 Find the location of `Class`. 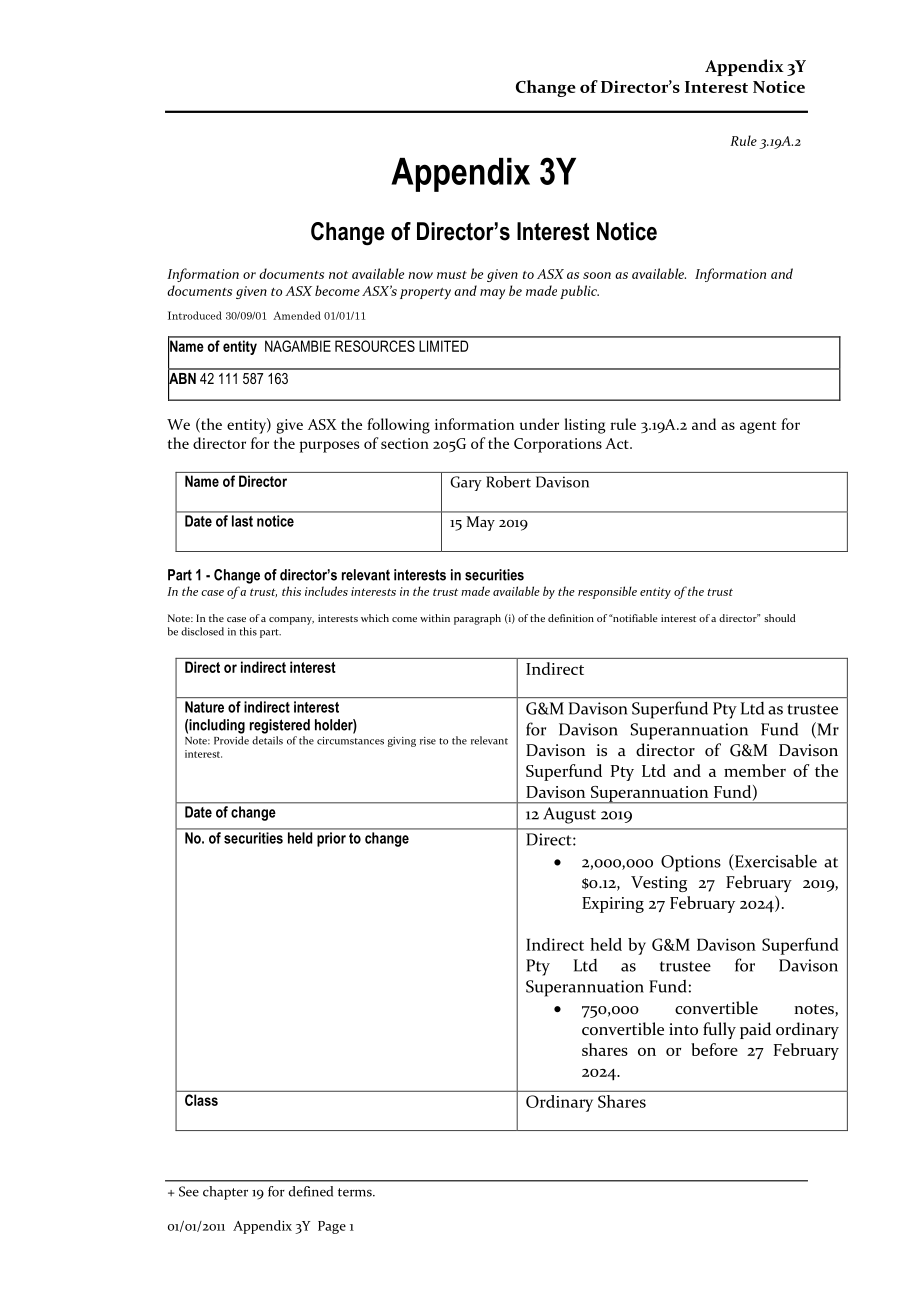

Class is located at coordinates (201, 1100).
